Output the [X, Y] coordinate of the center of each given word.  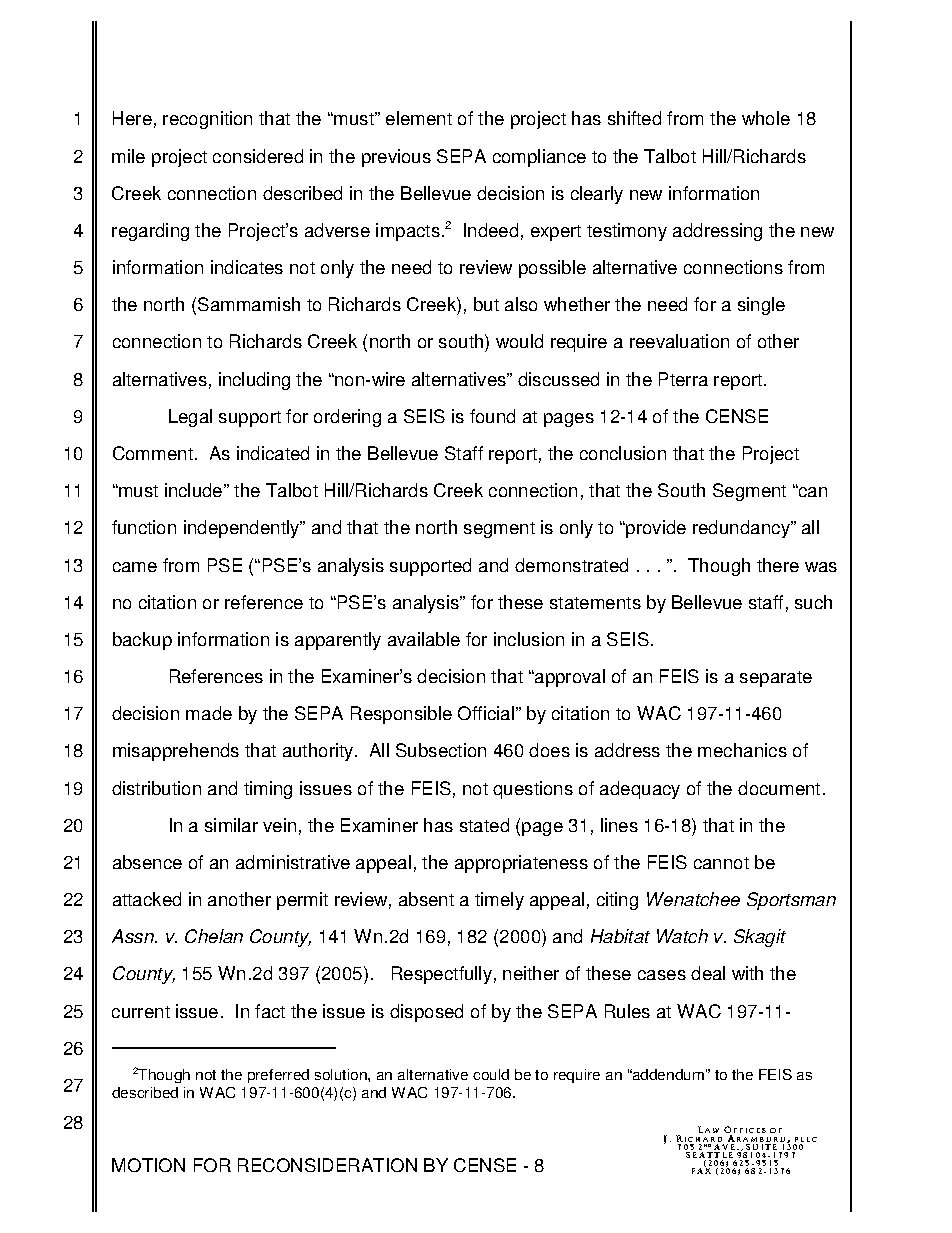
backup [142, 641]
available [424, 639]
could [491, 1074]
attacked [147, 899]
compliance [539, 158]
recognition [207, 120]
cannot [721, 863]
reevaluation [679, 341]
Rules [627, 1011]
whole [766, 118]
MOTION [148, 1165]
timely [499, 901]
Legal [190, 418]
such [813, 602]
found [492, 416]
